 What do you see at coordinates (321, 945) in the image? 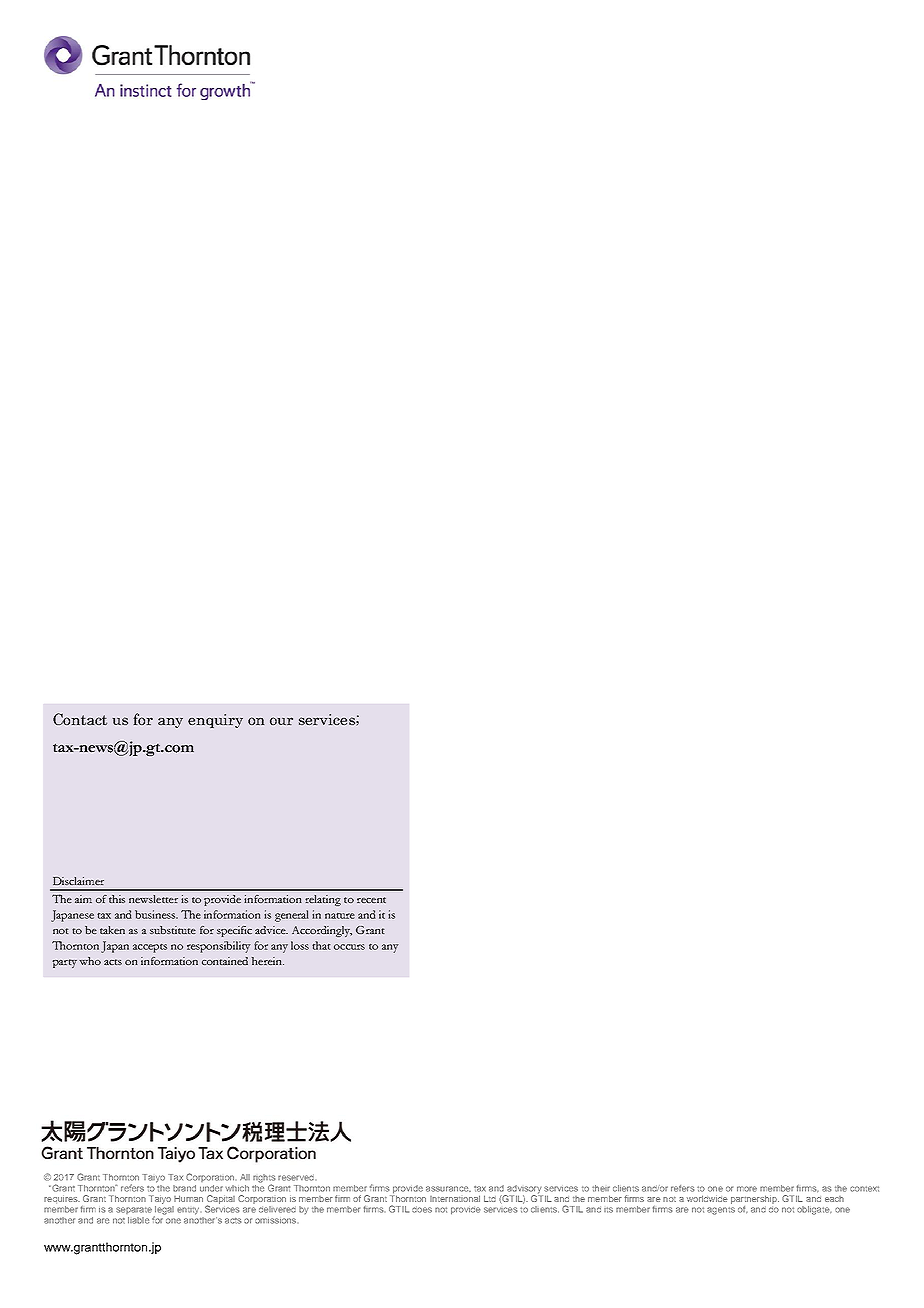
I see `that` at bounding box center [321, 945].
